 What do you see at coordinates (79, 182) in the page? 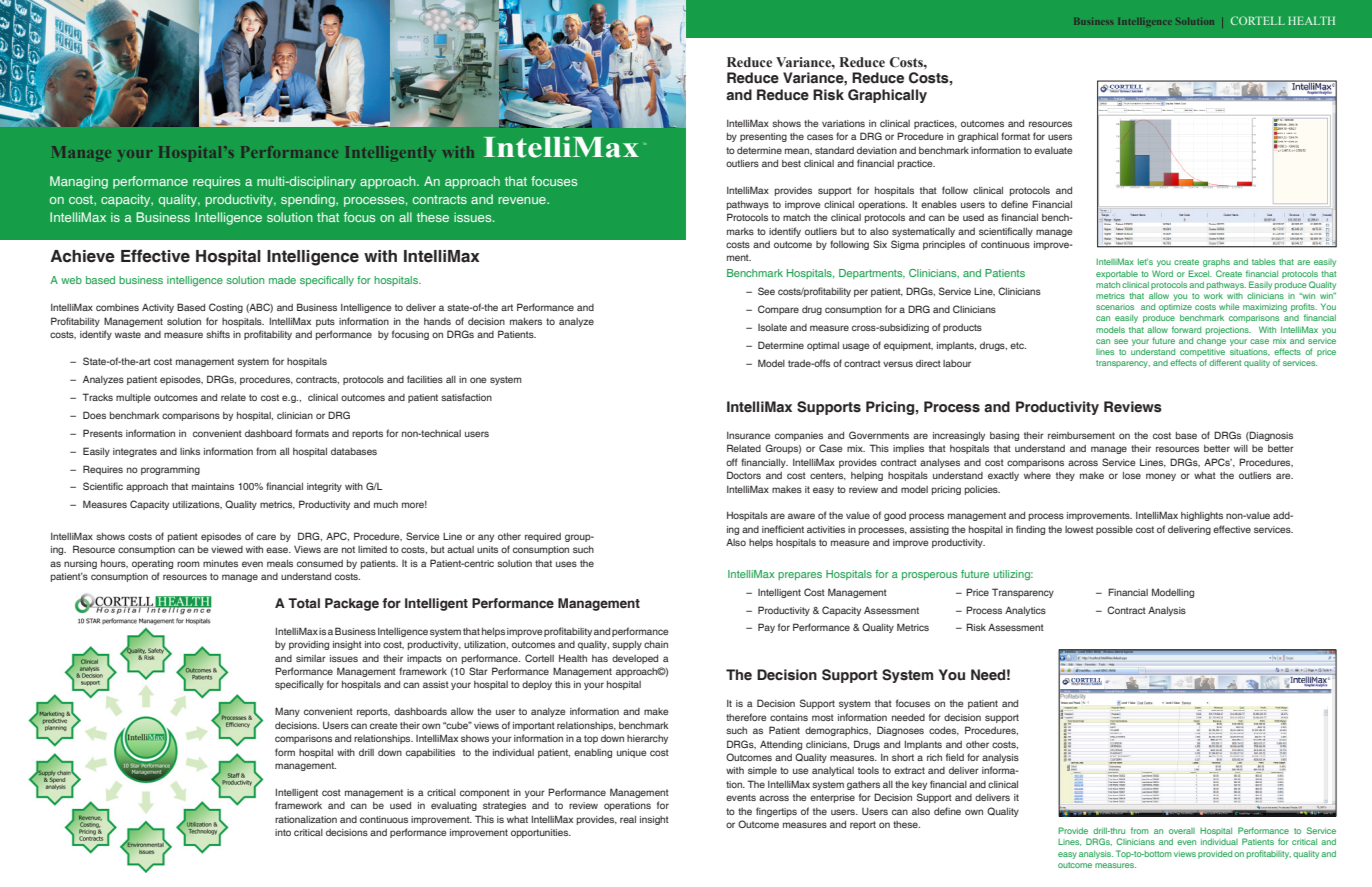
I see `Managing` at bounding box center [79, 182].
